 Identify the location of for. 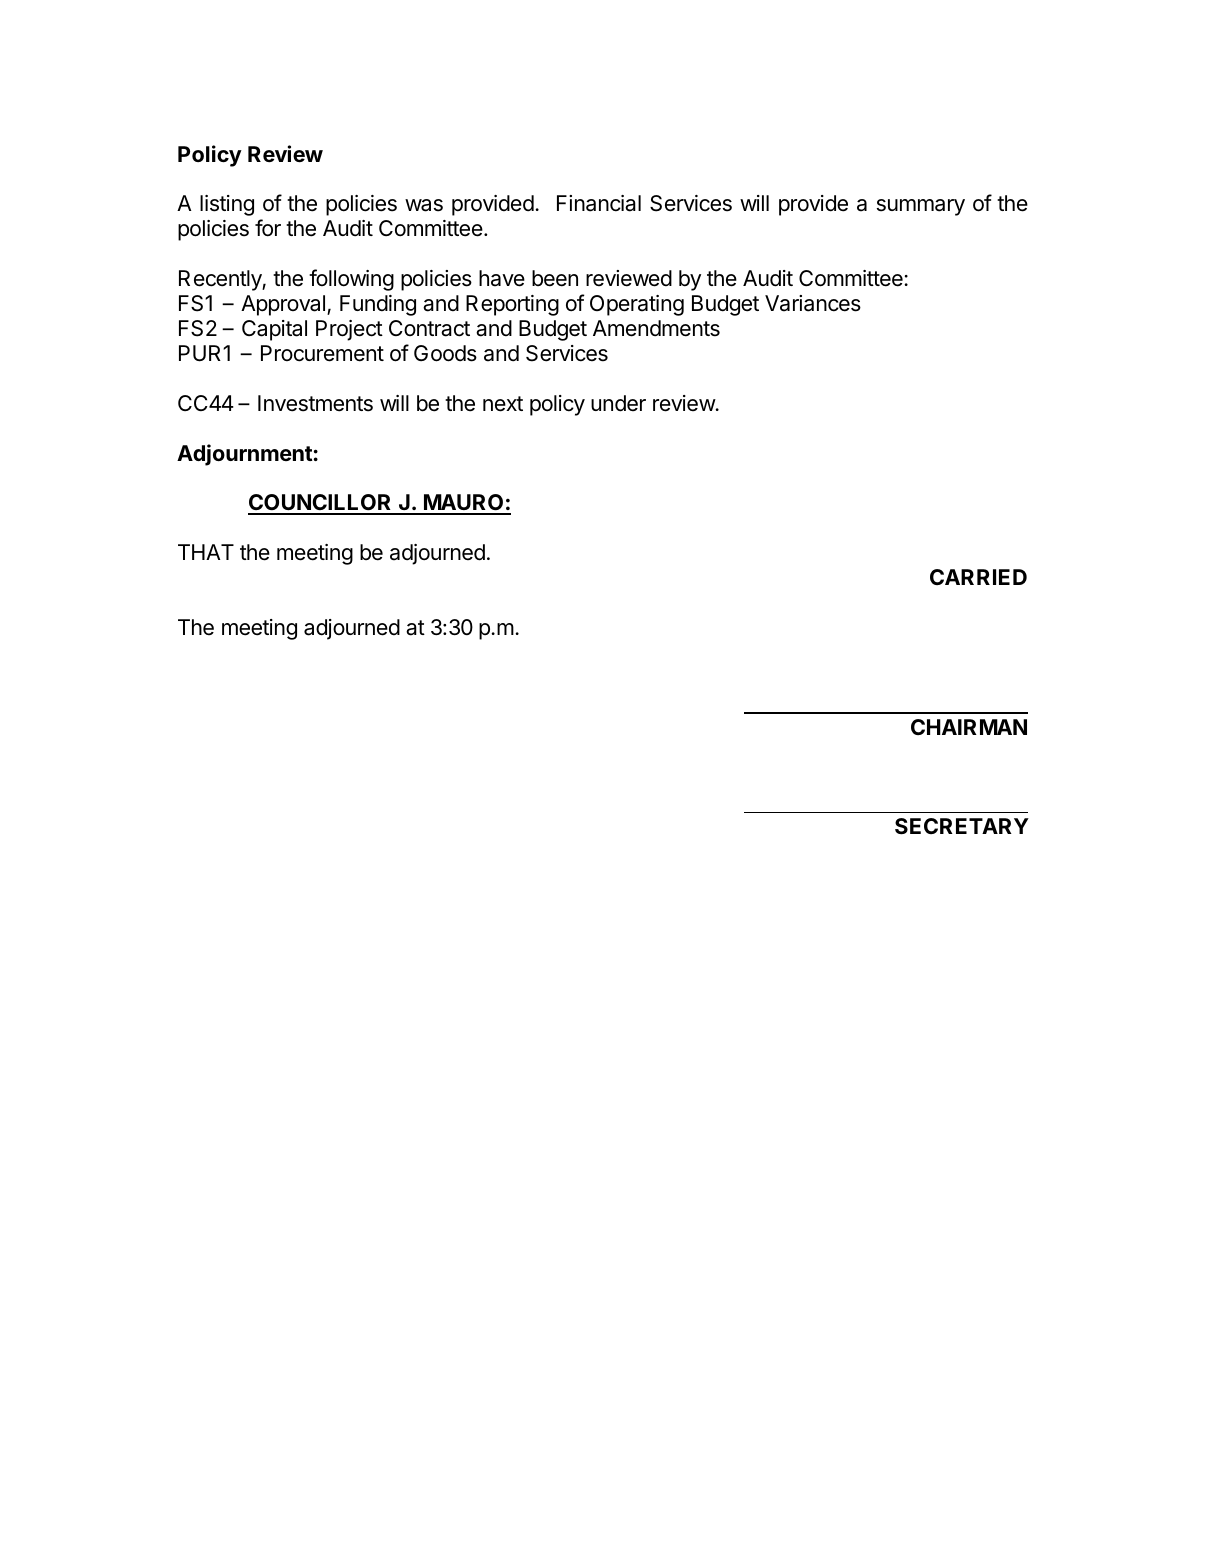
(268, 228).
